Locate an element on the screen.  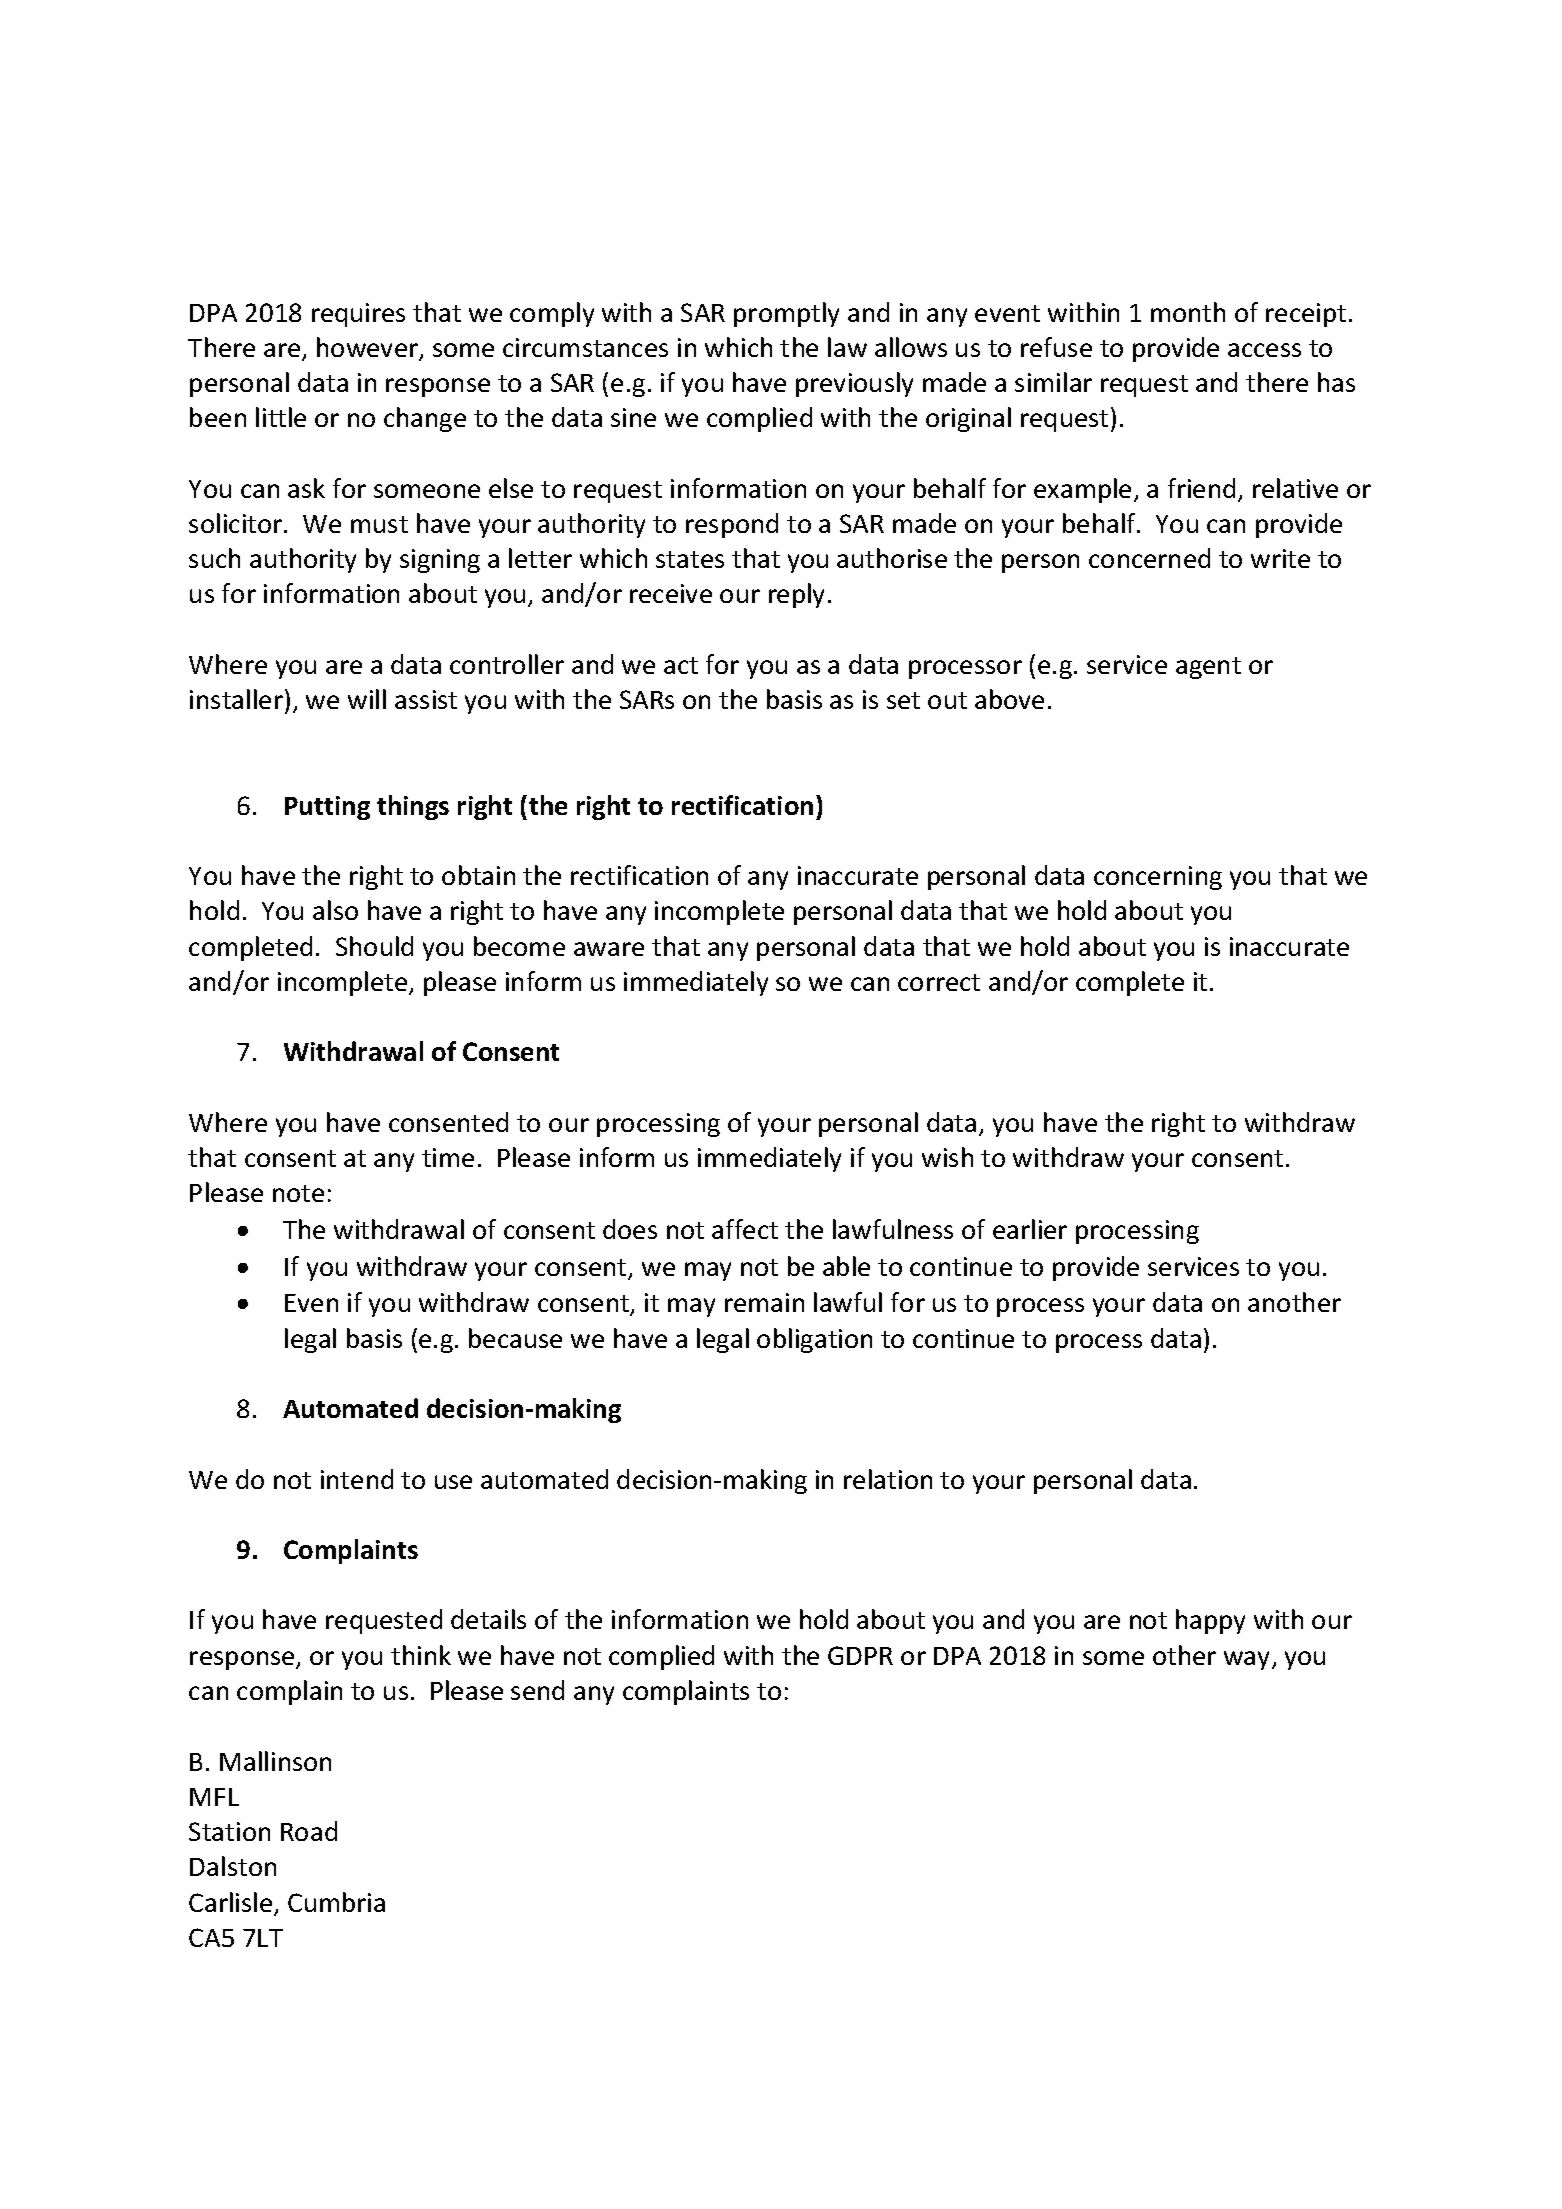
will is located at coordinates (367, 699).
